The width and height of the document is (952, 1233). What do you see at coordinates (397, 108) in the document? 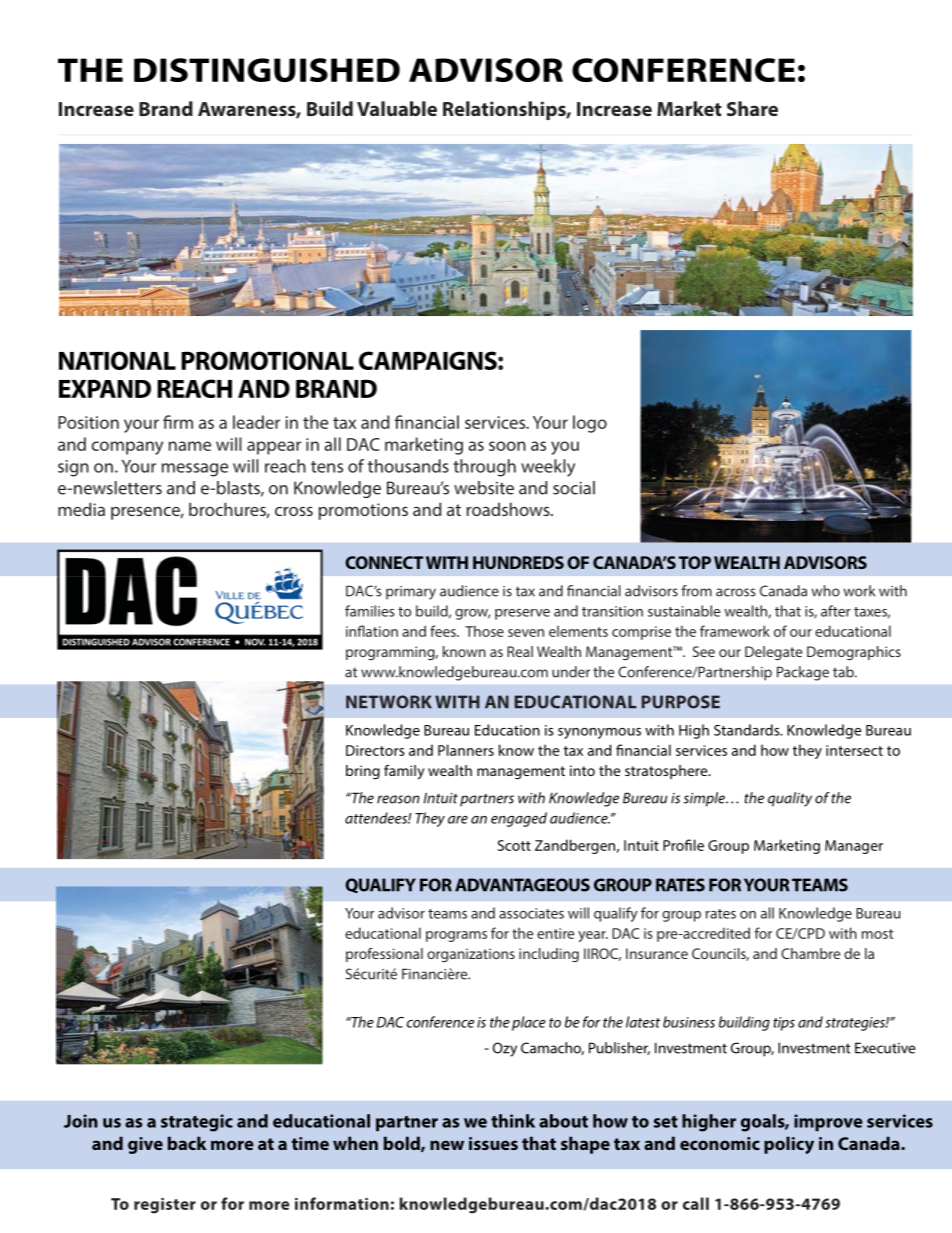
I see `Valuable` at bounding box center [397, 108].
